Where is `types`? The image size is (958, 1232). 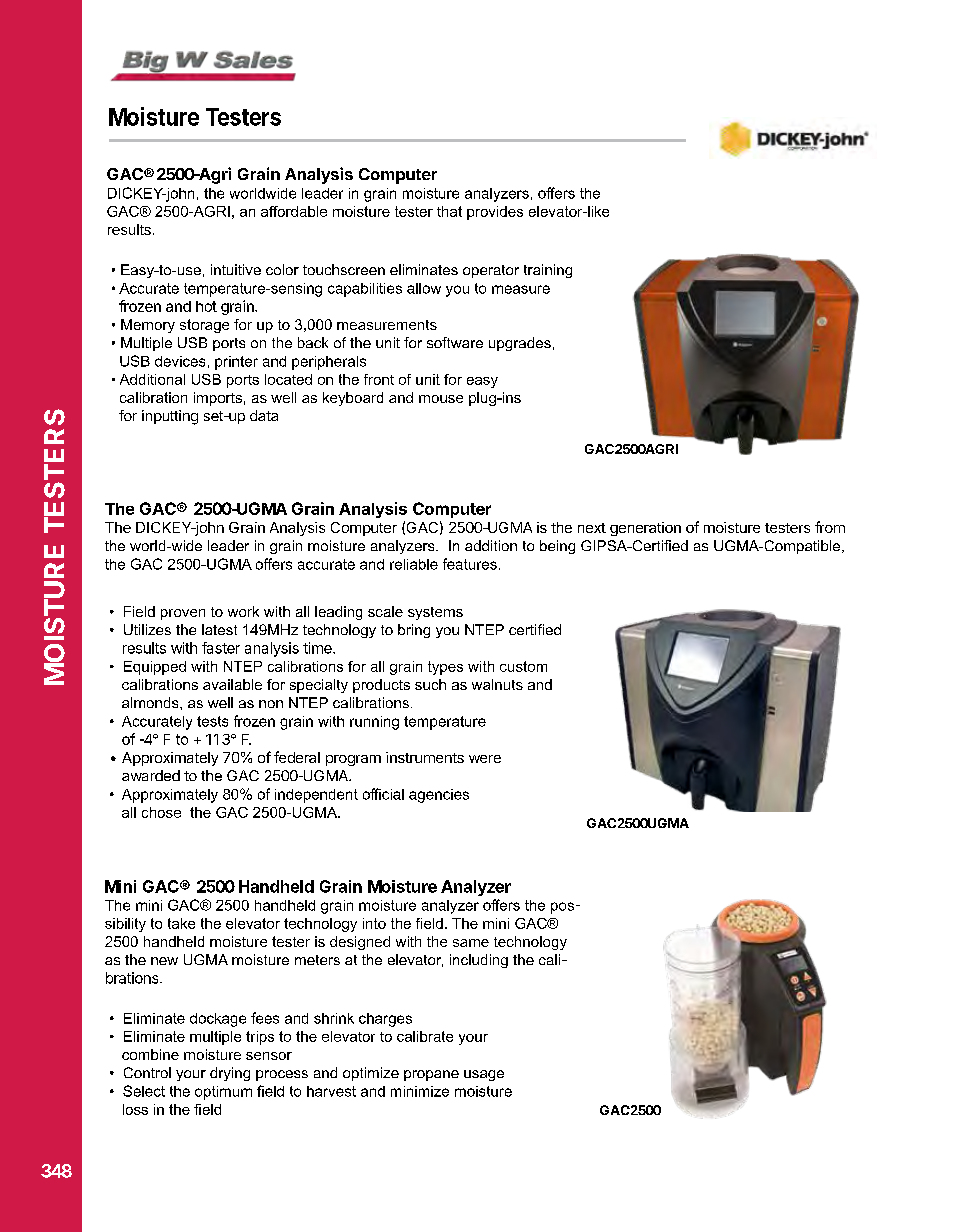
types is located at coordinates (445, 668).
